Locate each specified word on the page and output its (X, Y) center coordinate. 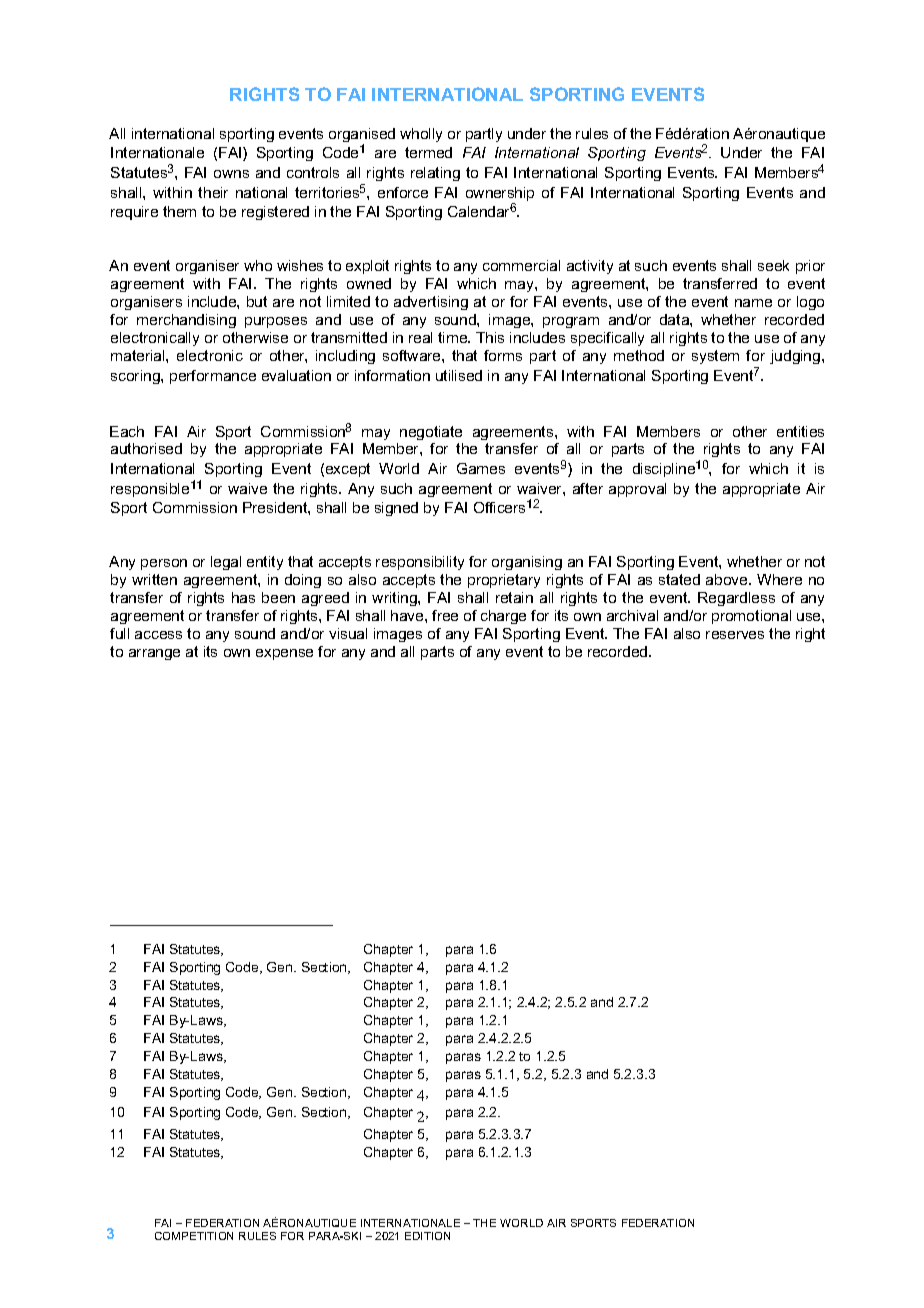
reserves (735, 635)
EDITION (427, 1236)
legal (226, 563)
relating (435, 174)
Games (481, 468)
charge (503, 617)
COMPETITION (194, 1236)
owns (231, 174)
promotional (751, 617)
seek (773, 265)
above (728, 579)
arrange (154, 654)
